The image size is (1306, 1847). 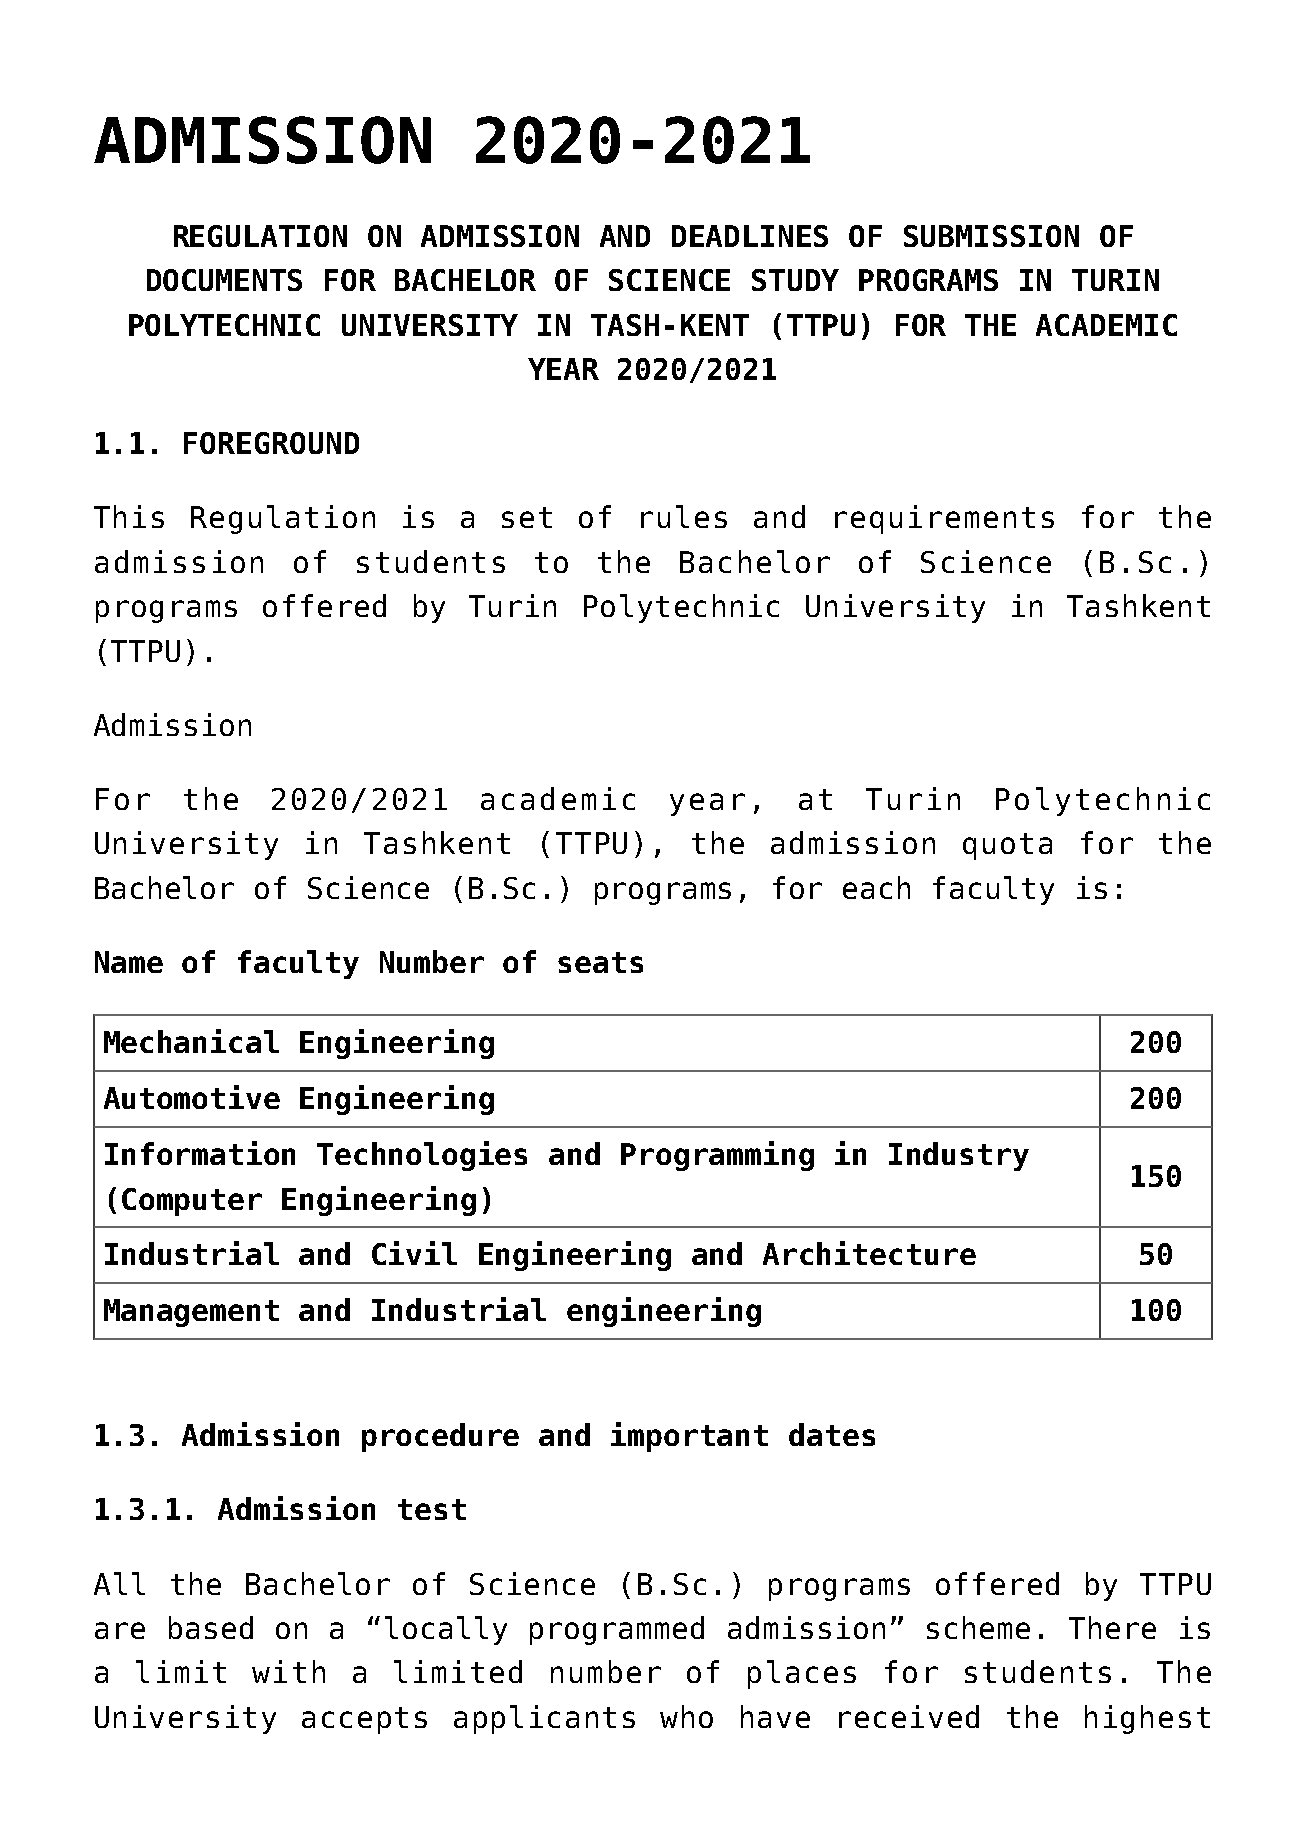 What do you see at coordinates (717, 1156) in the document?
I see `Programming` at bounding box center [717, 1156].
